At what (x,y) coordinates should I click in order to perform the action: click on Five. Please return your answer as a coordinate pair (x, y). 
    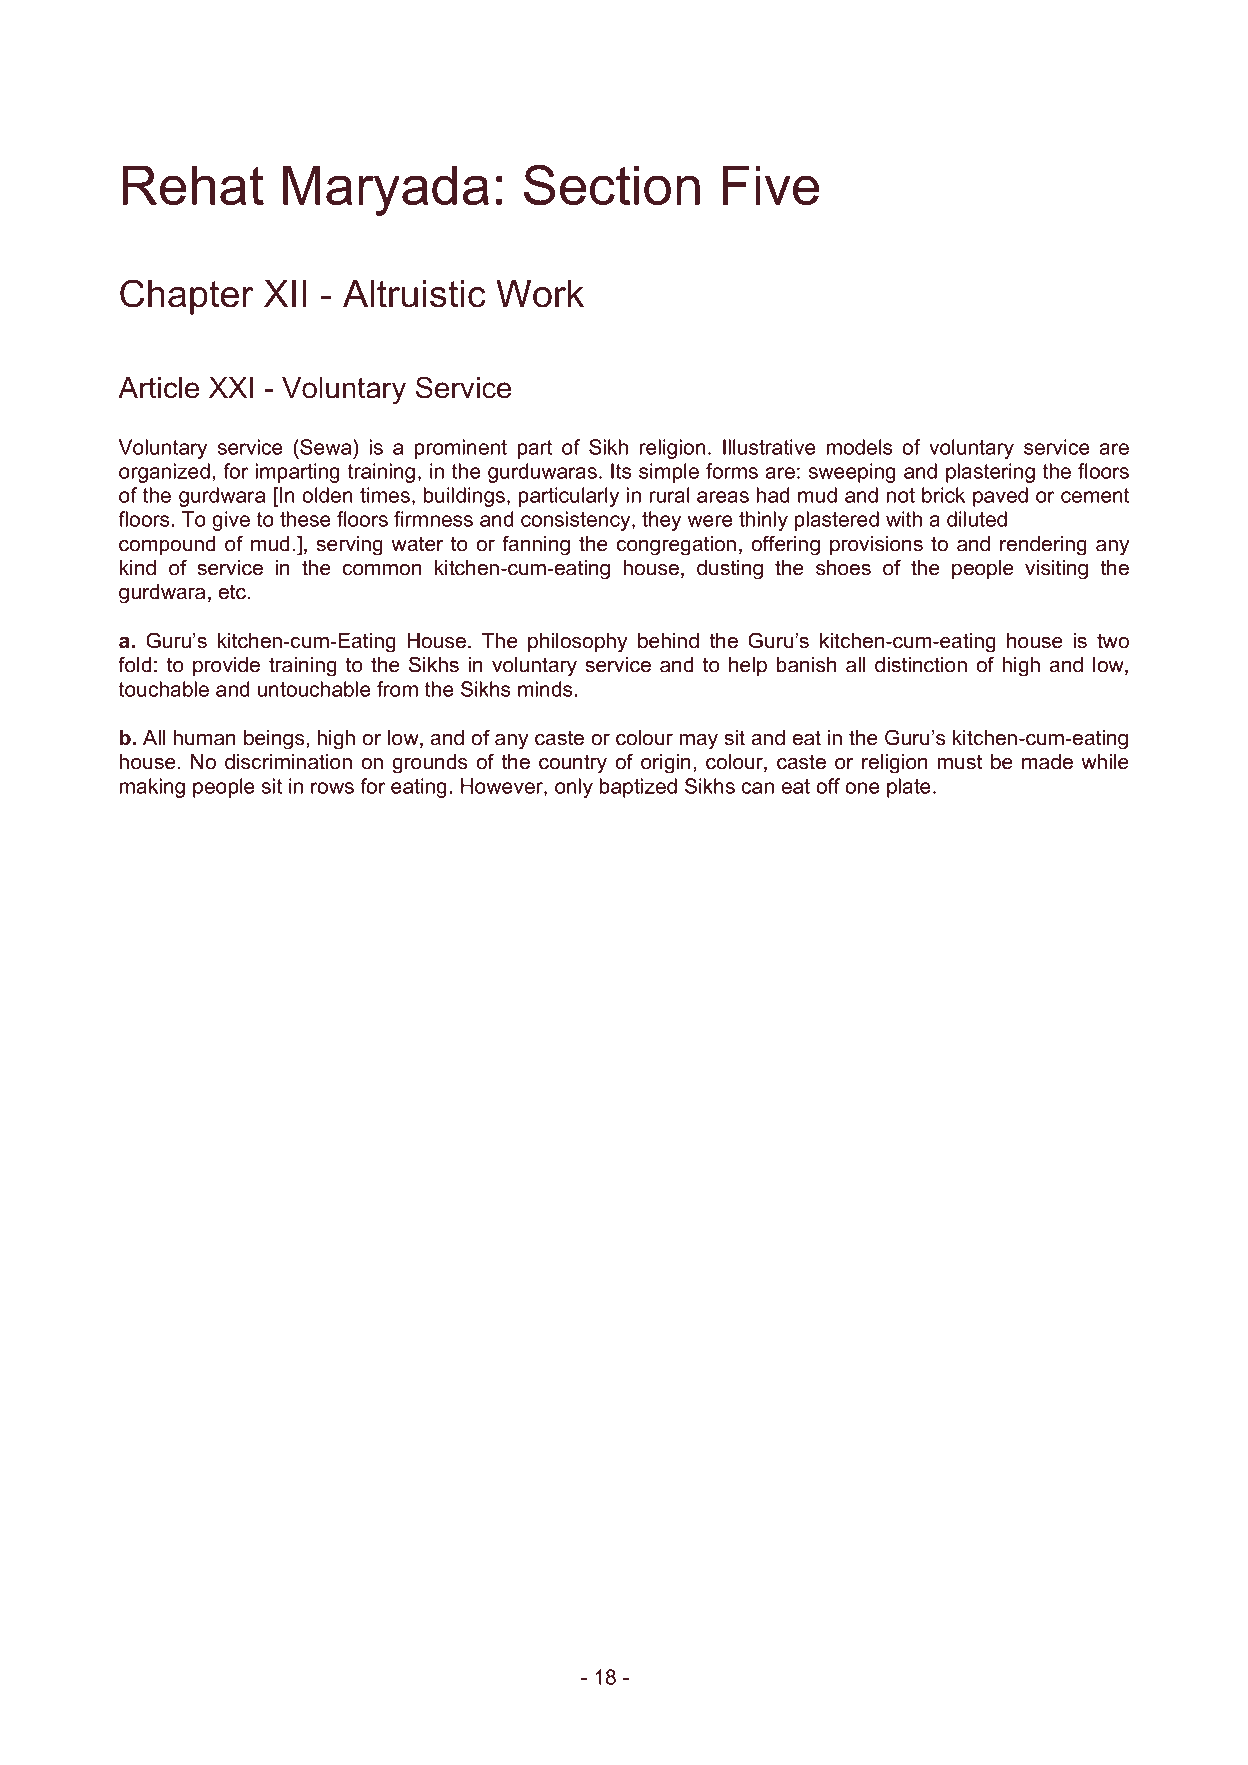
    Looking at the image, I should click on (771, 185).
